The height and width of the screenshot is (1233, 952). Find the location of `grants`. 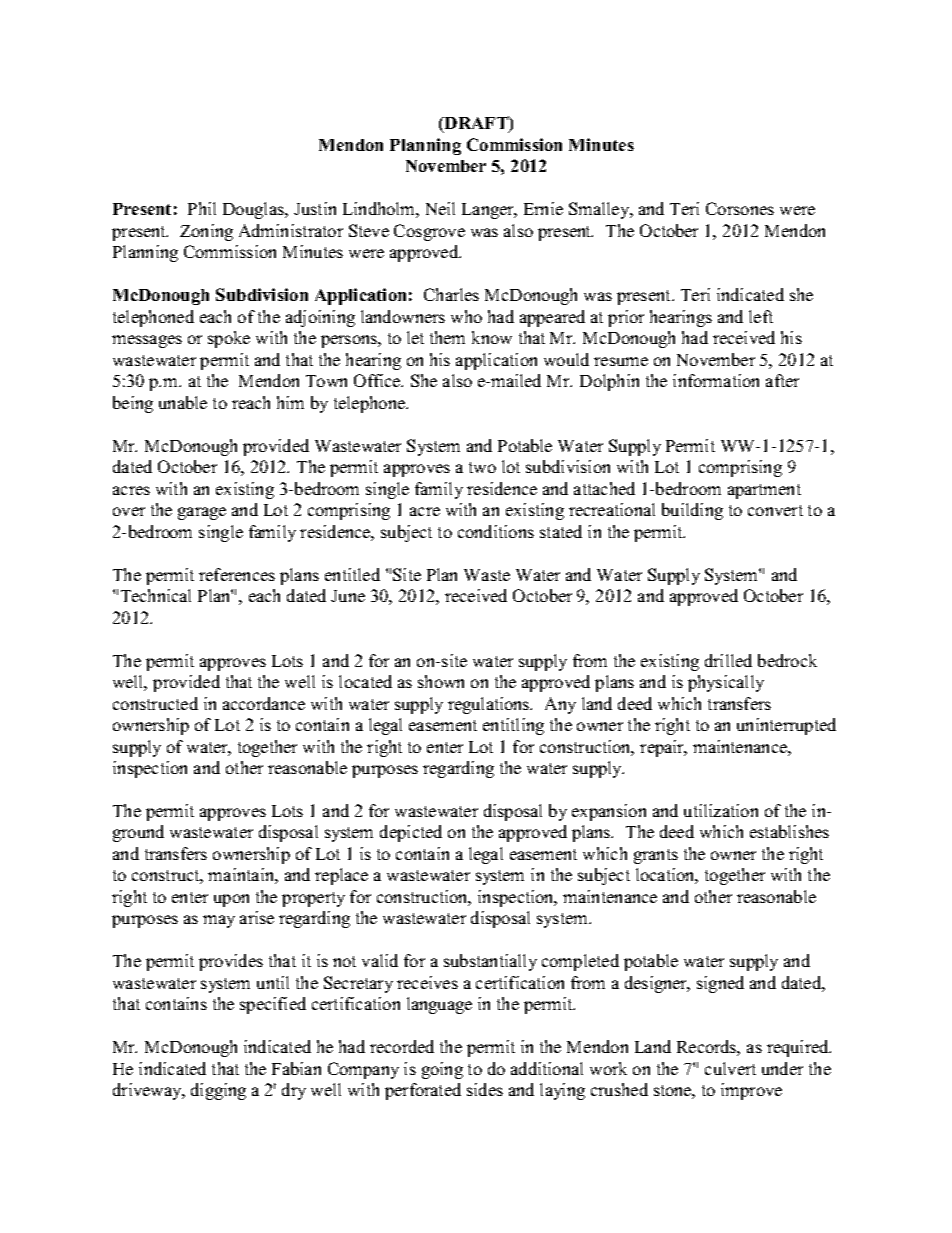

grants is located at coordinates (656, 856).
